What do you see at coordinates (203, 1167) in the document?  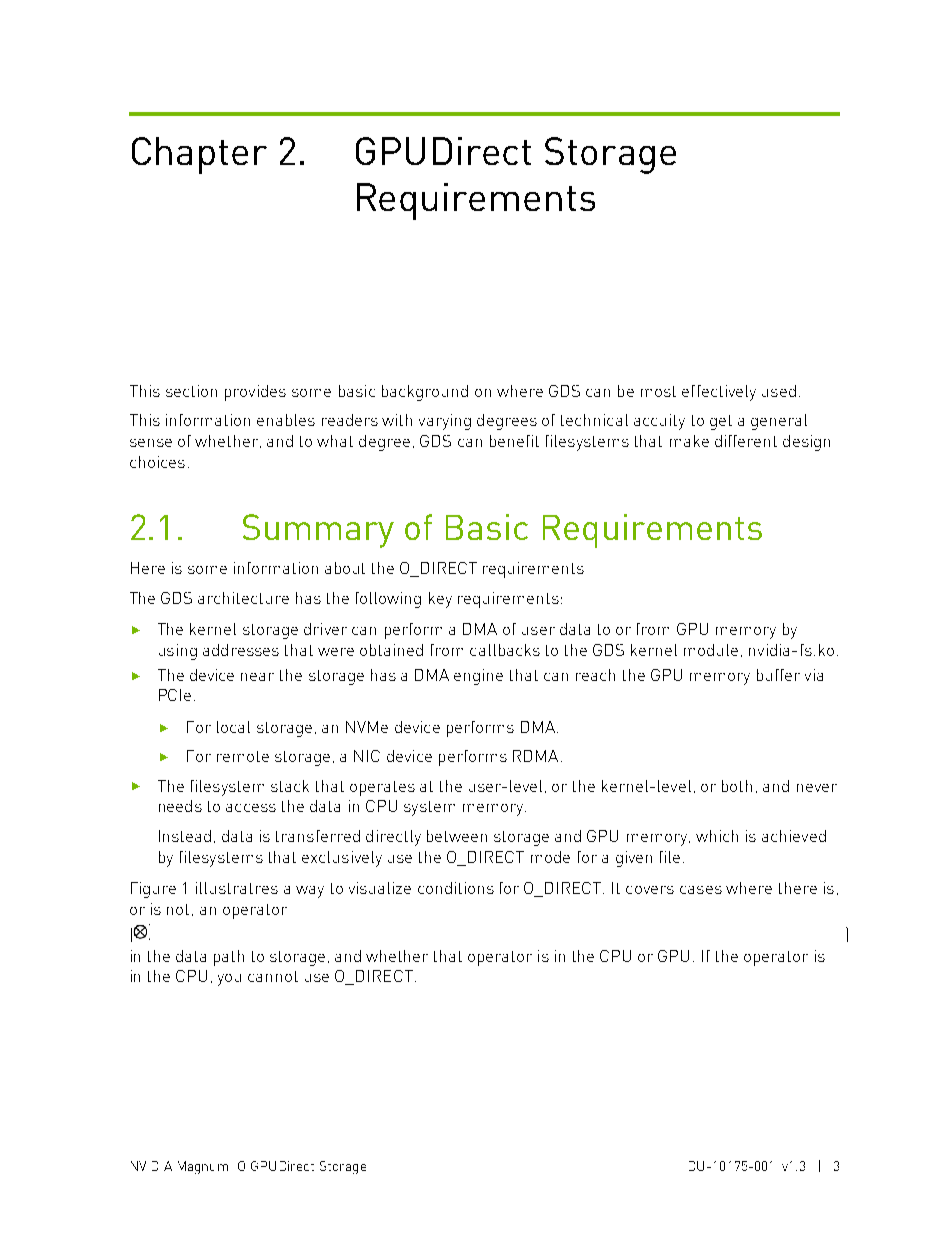 I see `Magnum` at bounding box center [203, 1167].
